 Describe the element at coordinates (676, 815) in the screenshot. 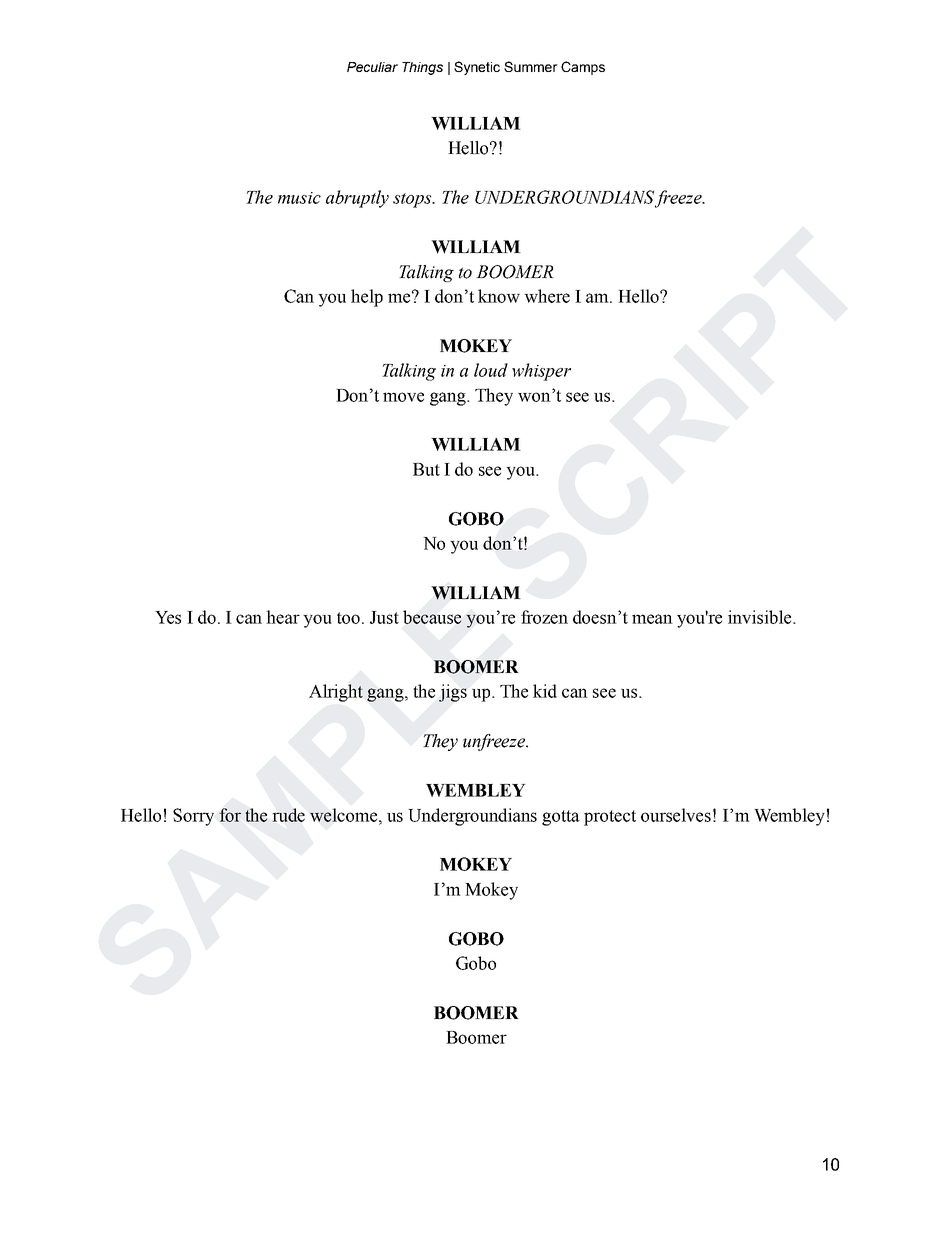

I see `ourselves` at that location.
